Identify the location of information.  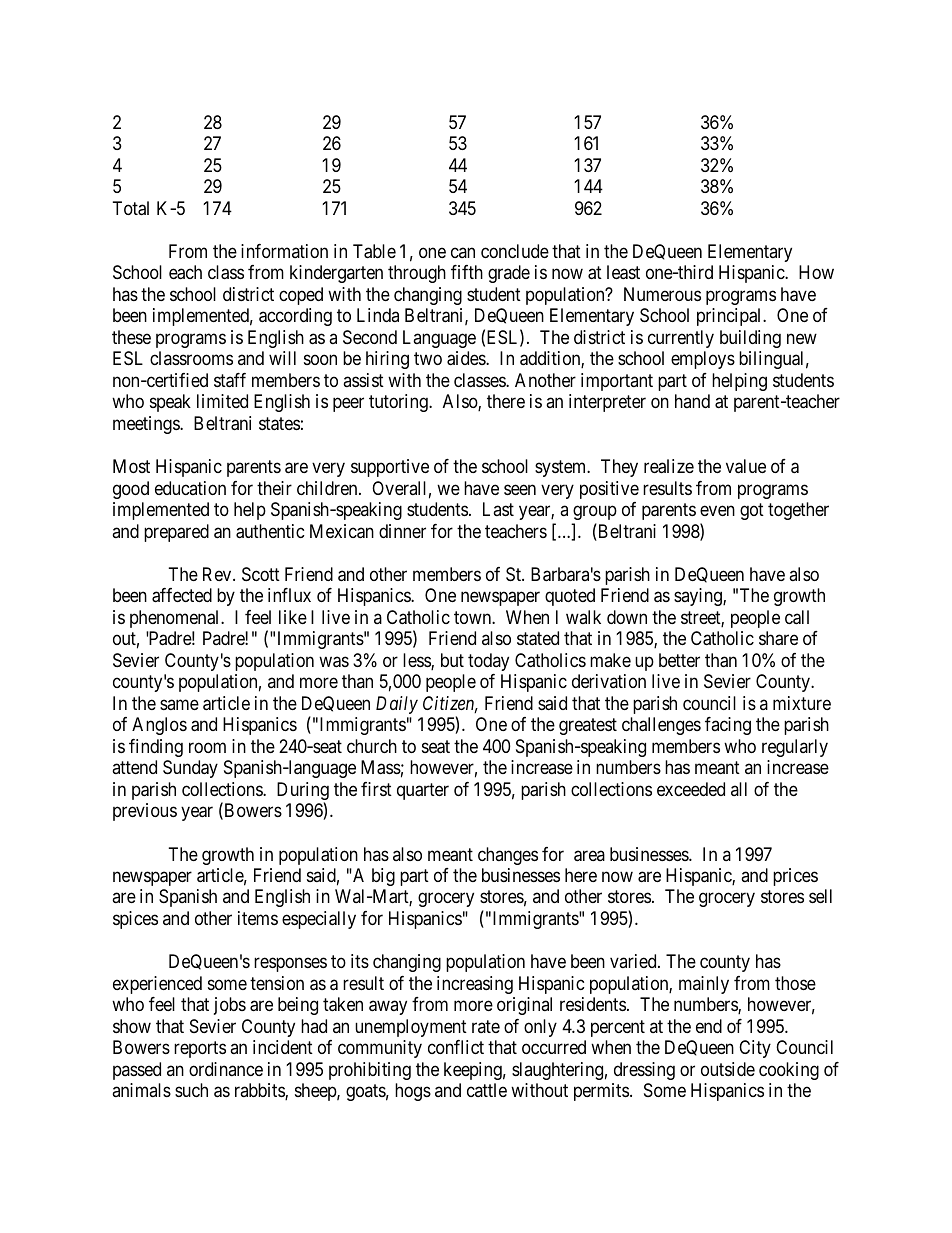
(284, 251).
